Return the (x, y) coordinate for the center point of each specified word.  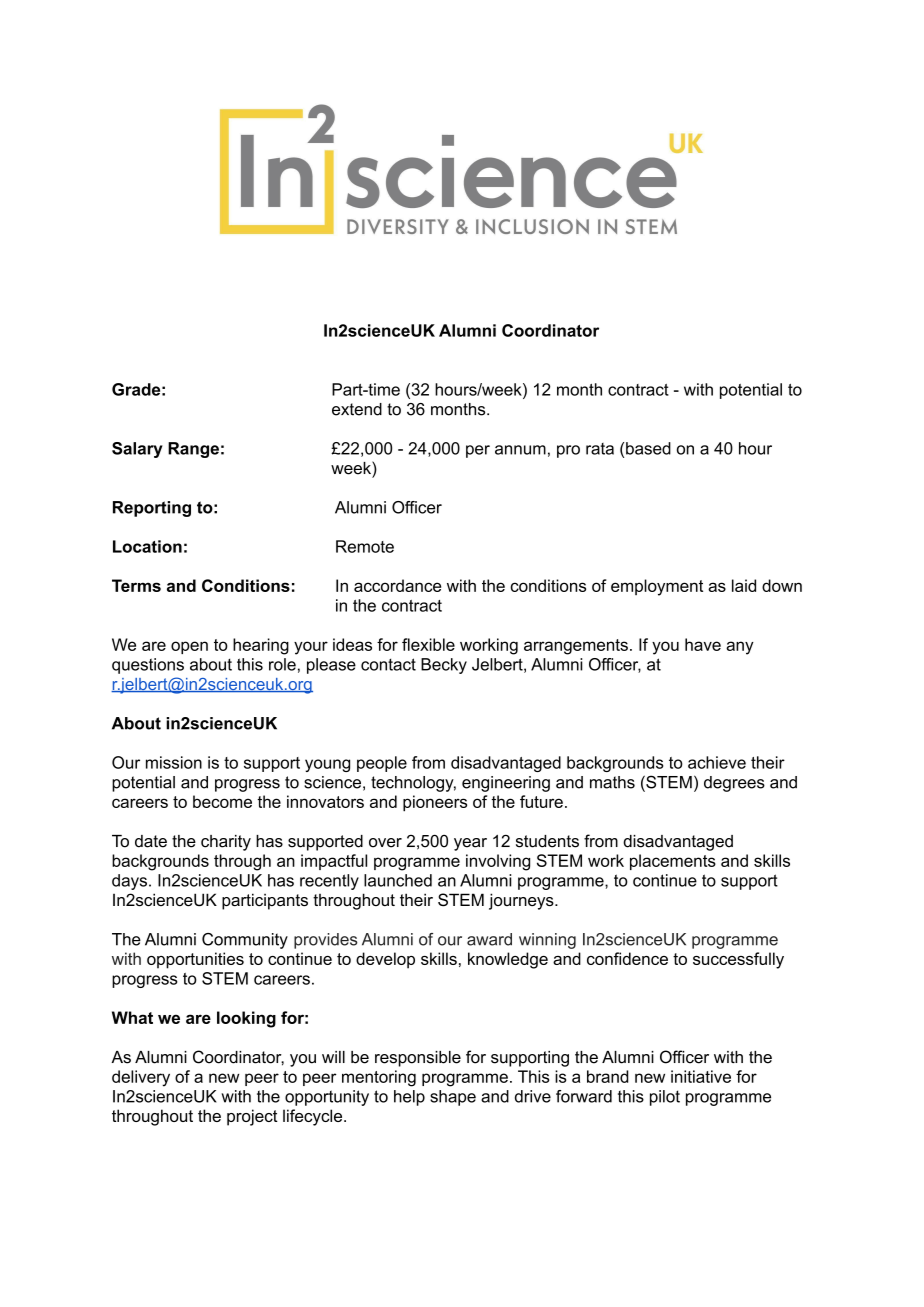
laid (744, 585)
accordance (397, 585)
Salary (137, 450)
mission (174, 762)
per (478, 451)
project (252, 1117)
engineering (506, 784)
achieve (717, 762)
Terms (136, 585)
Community (245, 941)
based (648, 448)
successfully (738, 960)
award (489, 939)
